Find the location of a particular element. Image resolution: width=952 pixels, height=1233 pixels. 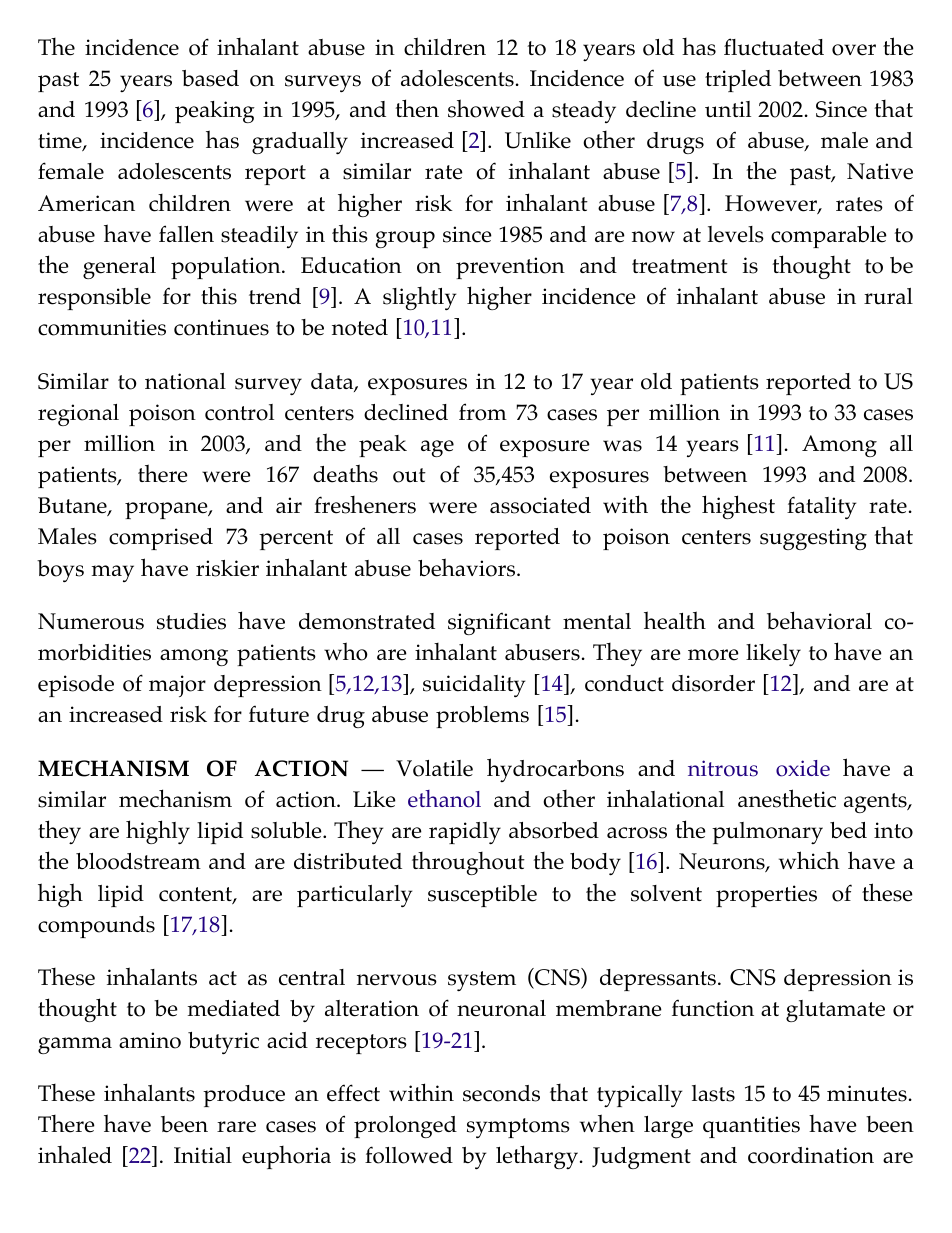

national is located at coordinates (185, 381).
